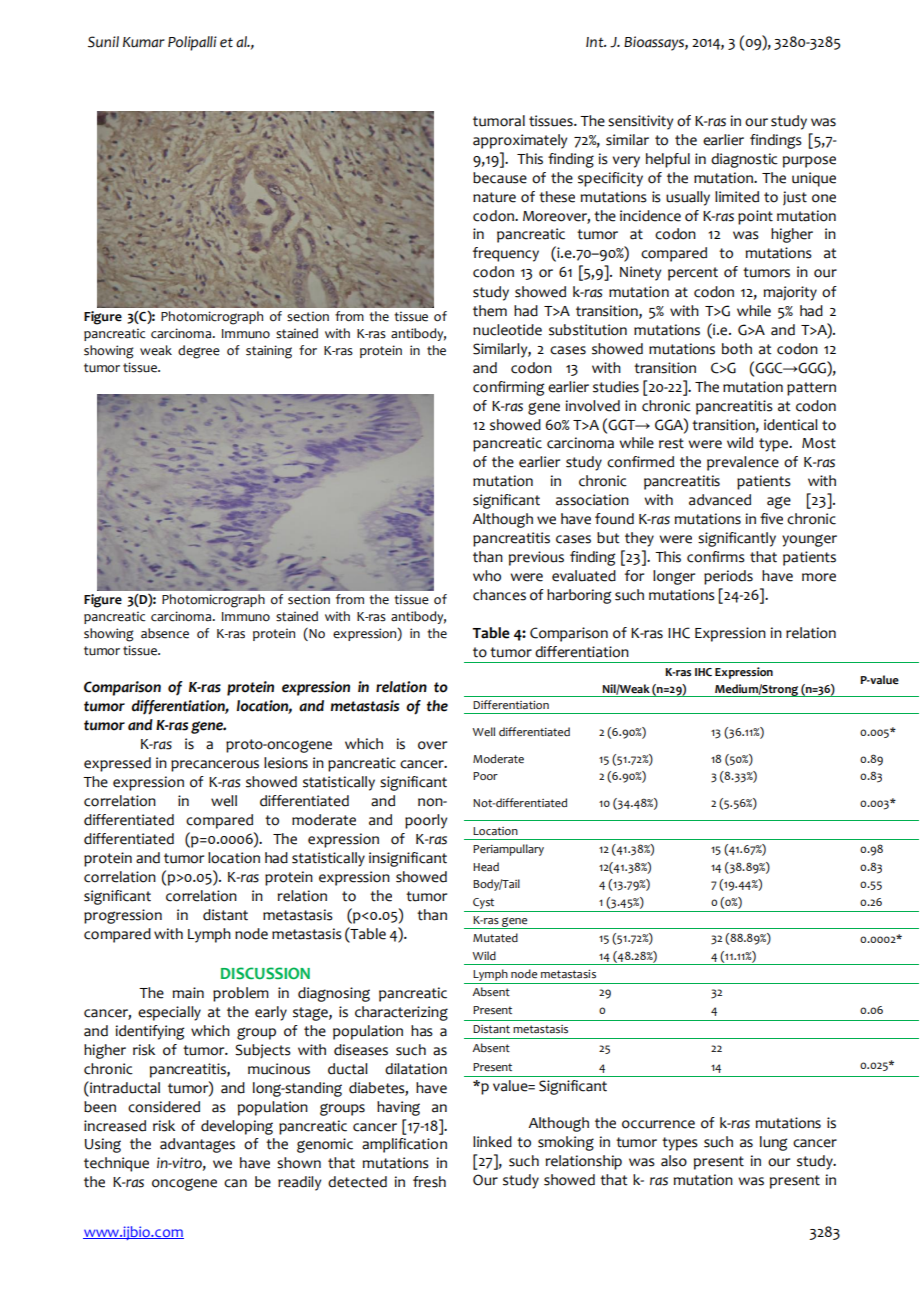 Image resolution: width=924 pixels, height=1308 pixels. Describe the element at coordinates (197, 1145) in the document. I see `advantages` at that location.
